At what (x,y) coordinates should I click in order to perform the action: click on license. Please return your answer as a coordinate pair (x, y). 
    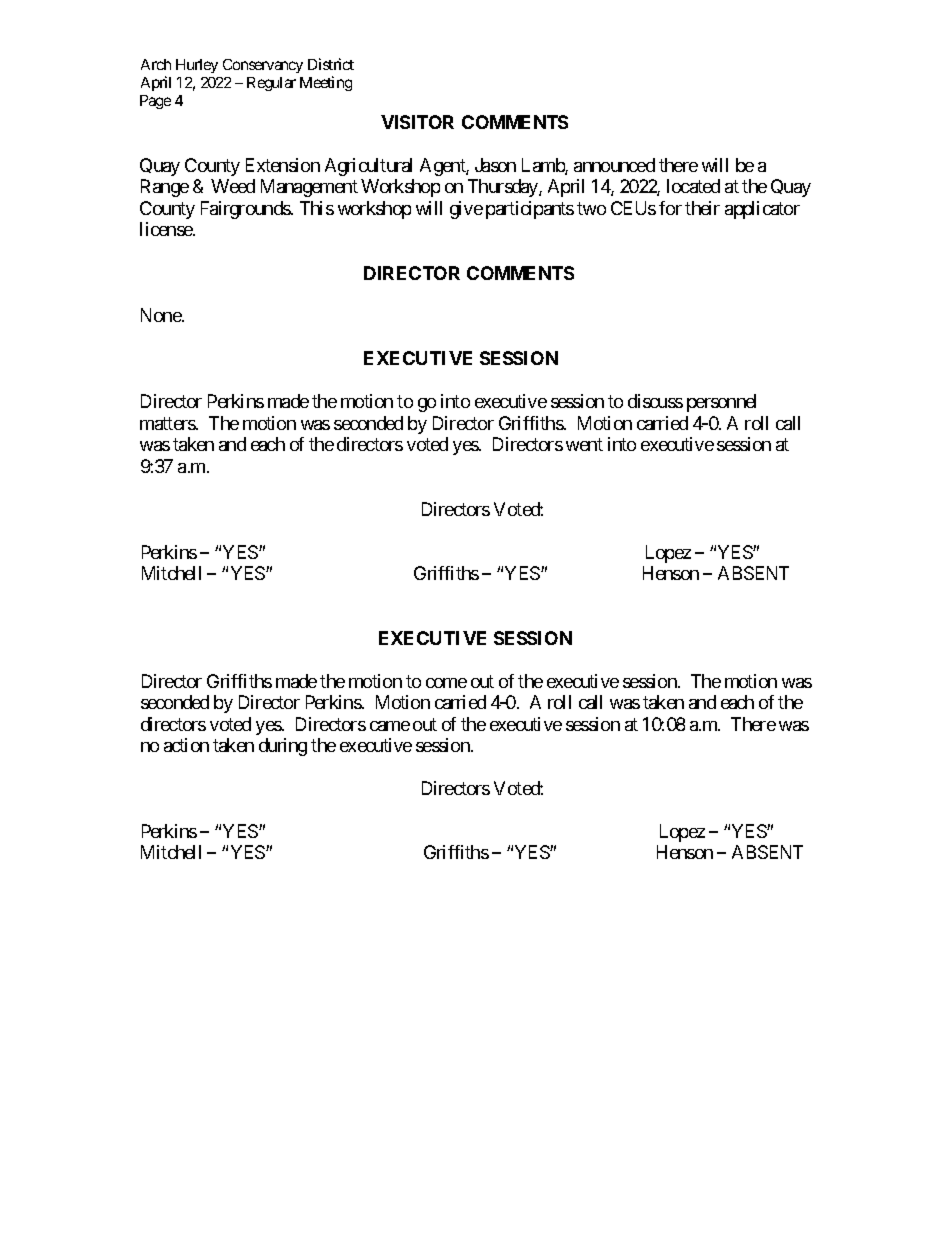
    Looking at the image, I should click on (167, 229).
